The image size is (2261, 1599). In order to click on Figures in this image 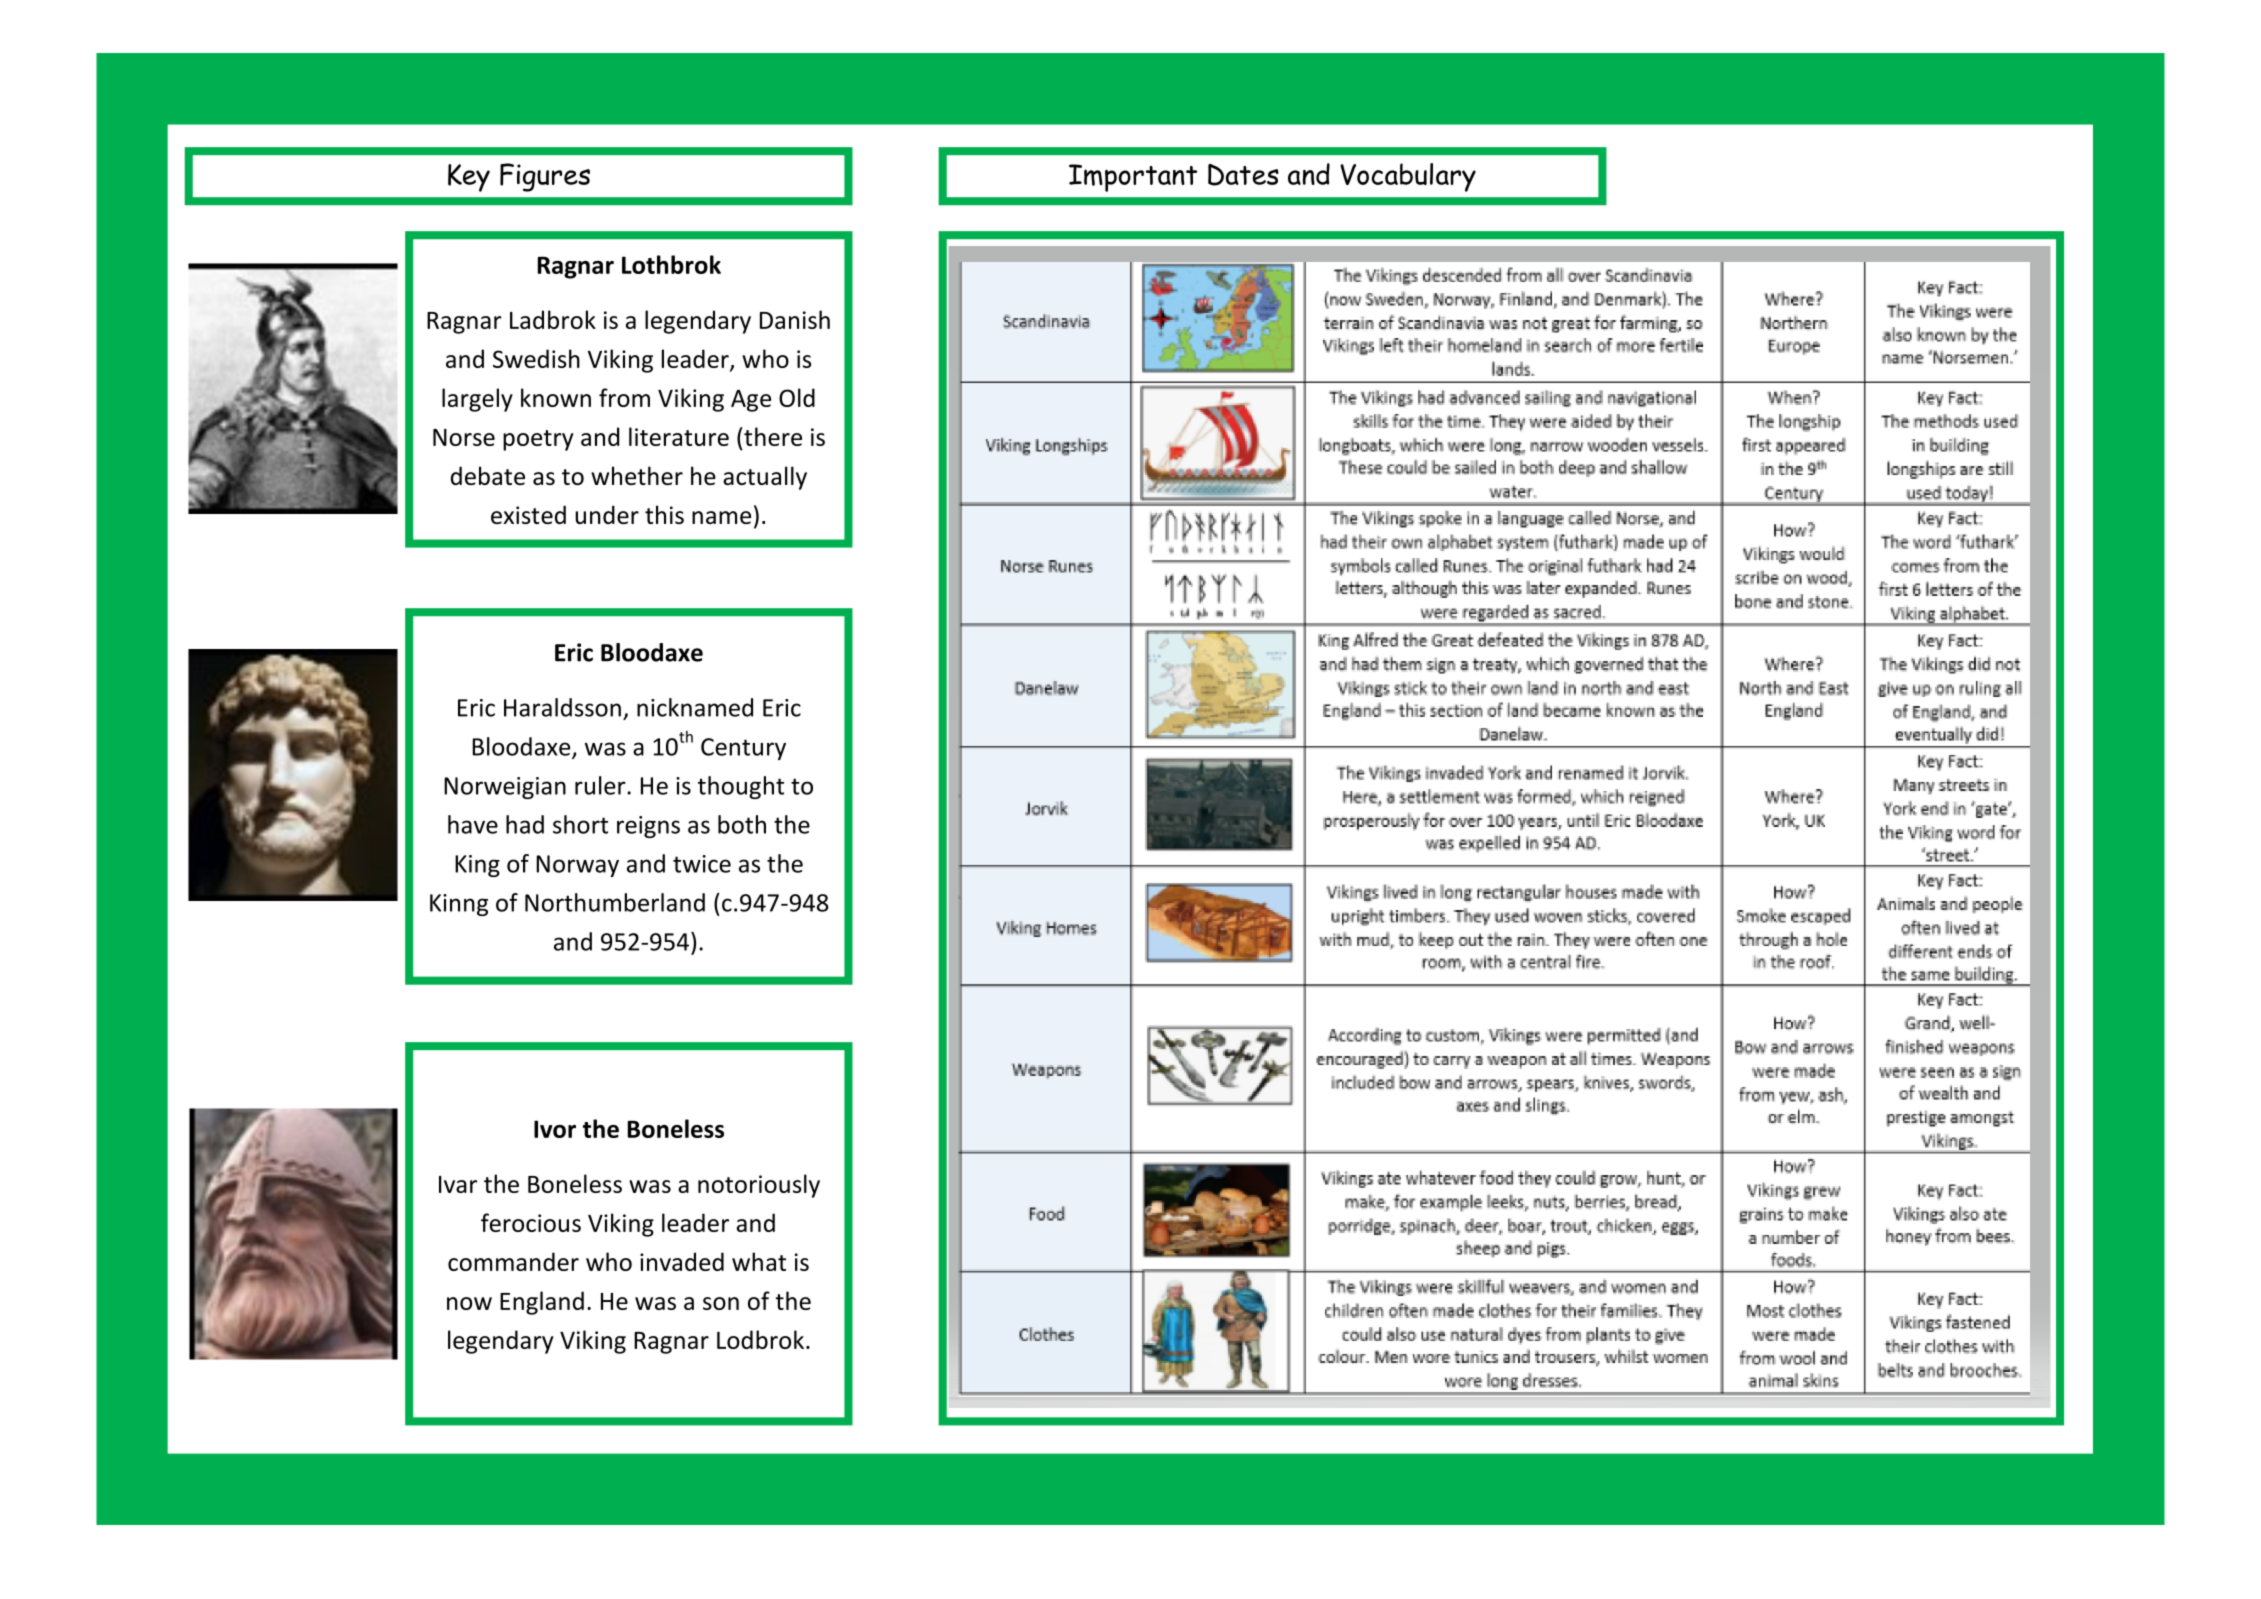, I will do `click(545, 177)`.
